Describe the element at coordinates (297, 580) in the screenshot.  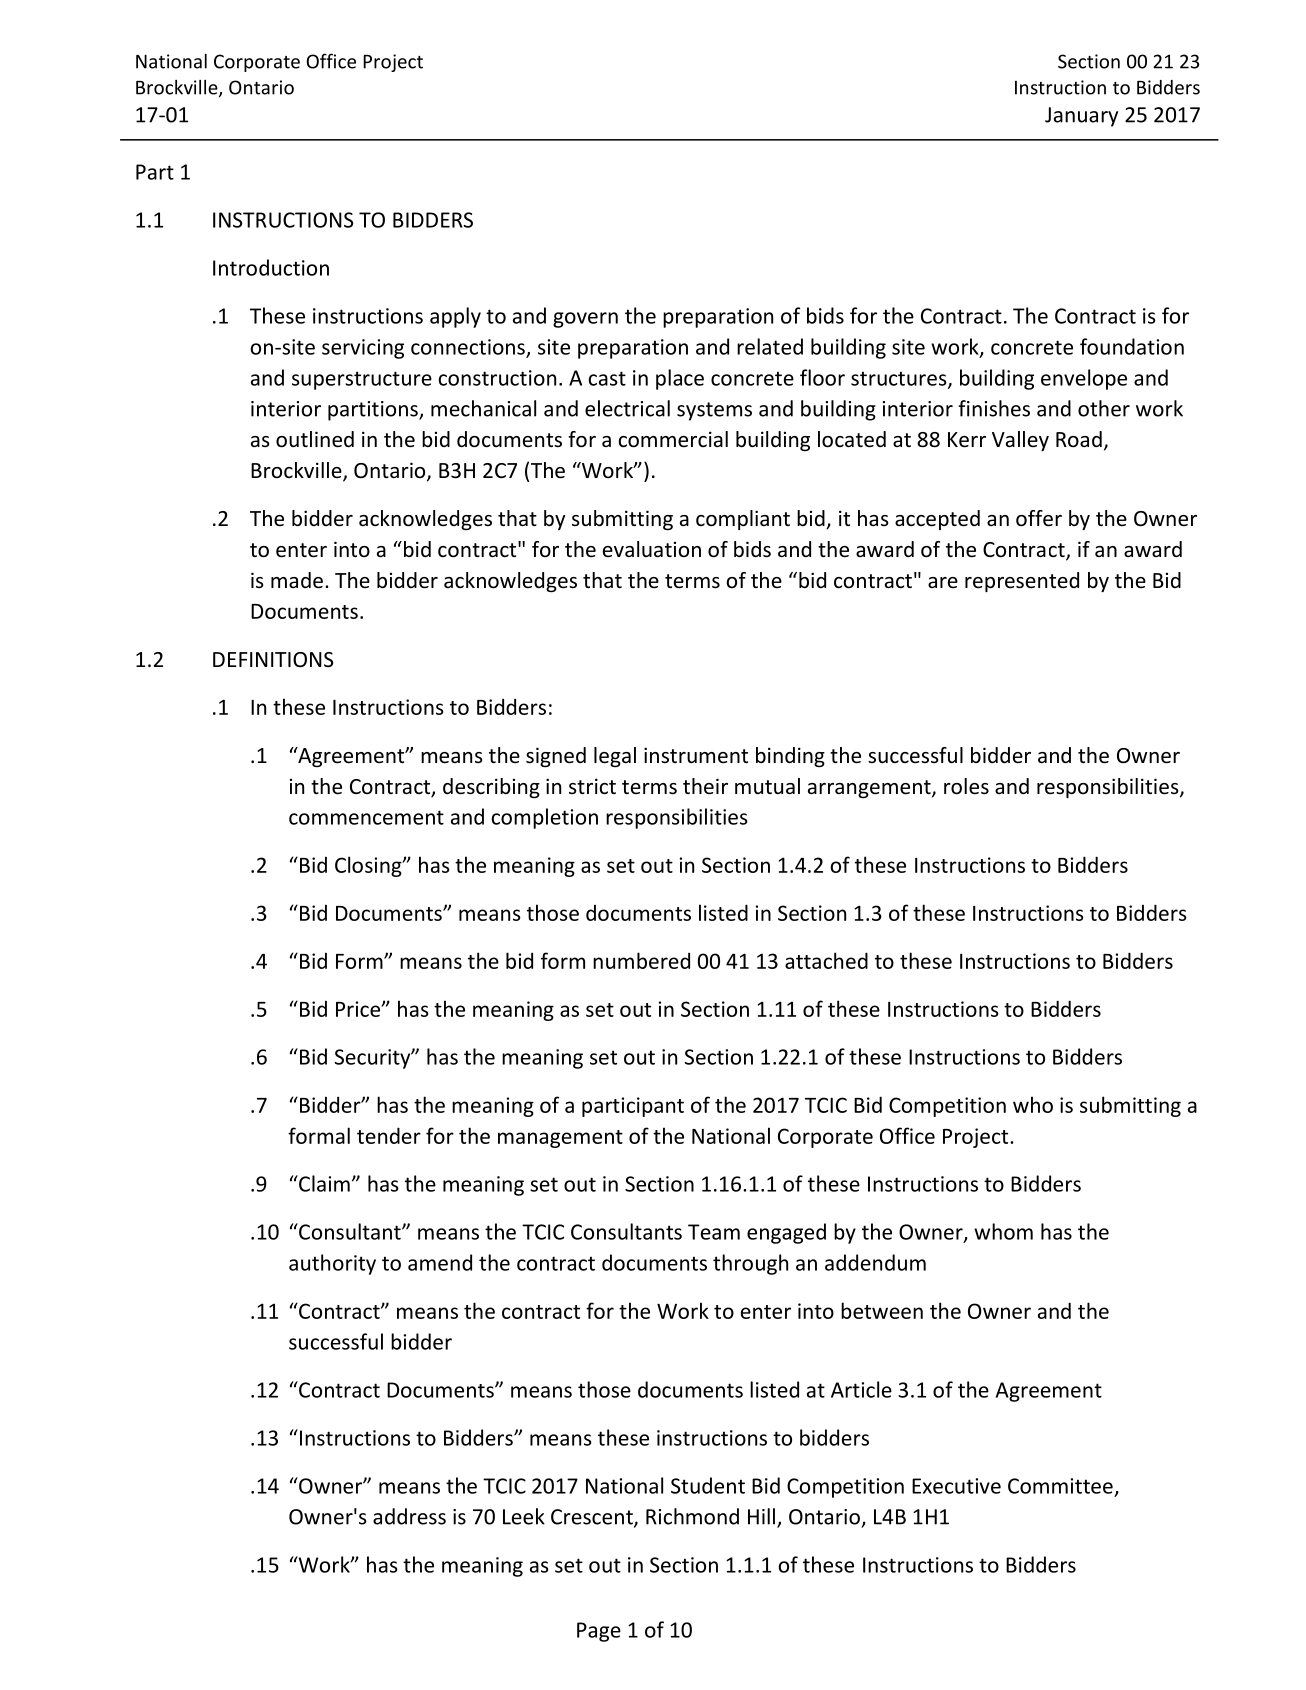
I see `made` at that location.
